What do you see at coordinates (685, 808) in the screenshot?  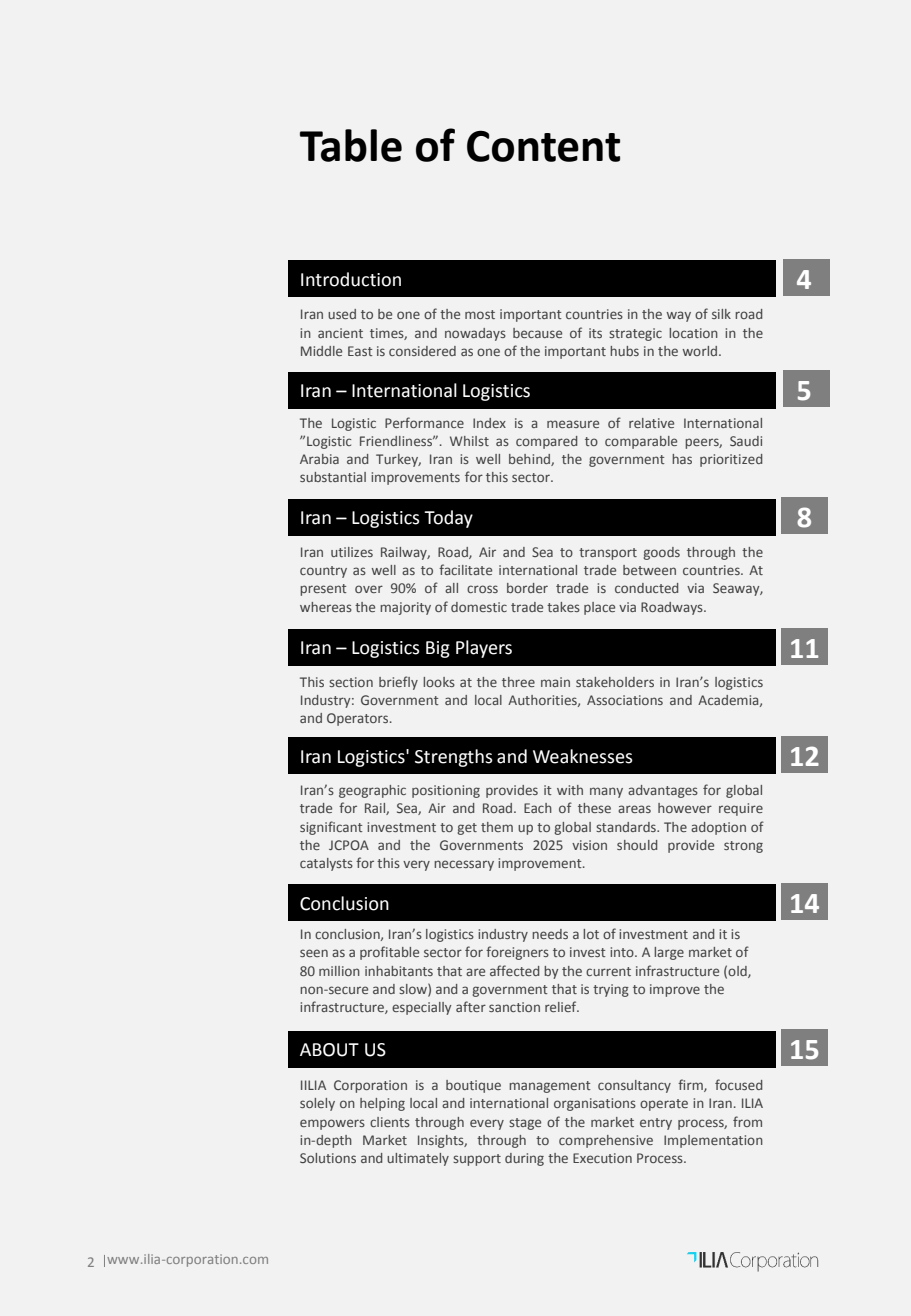 I see `however` at bounding box center [685, 808].
